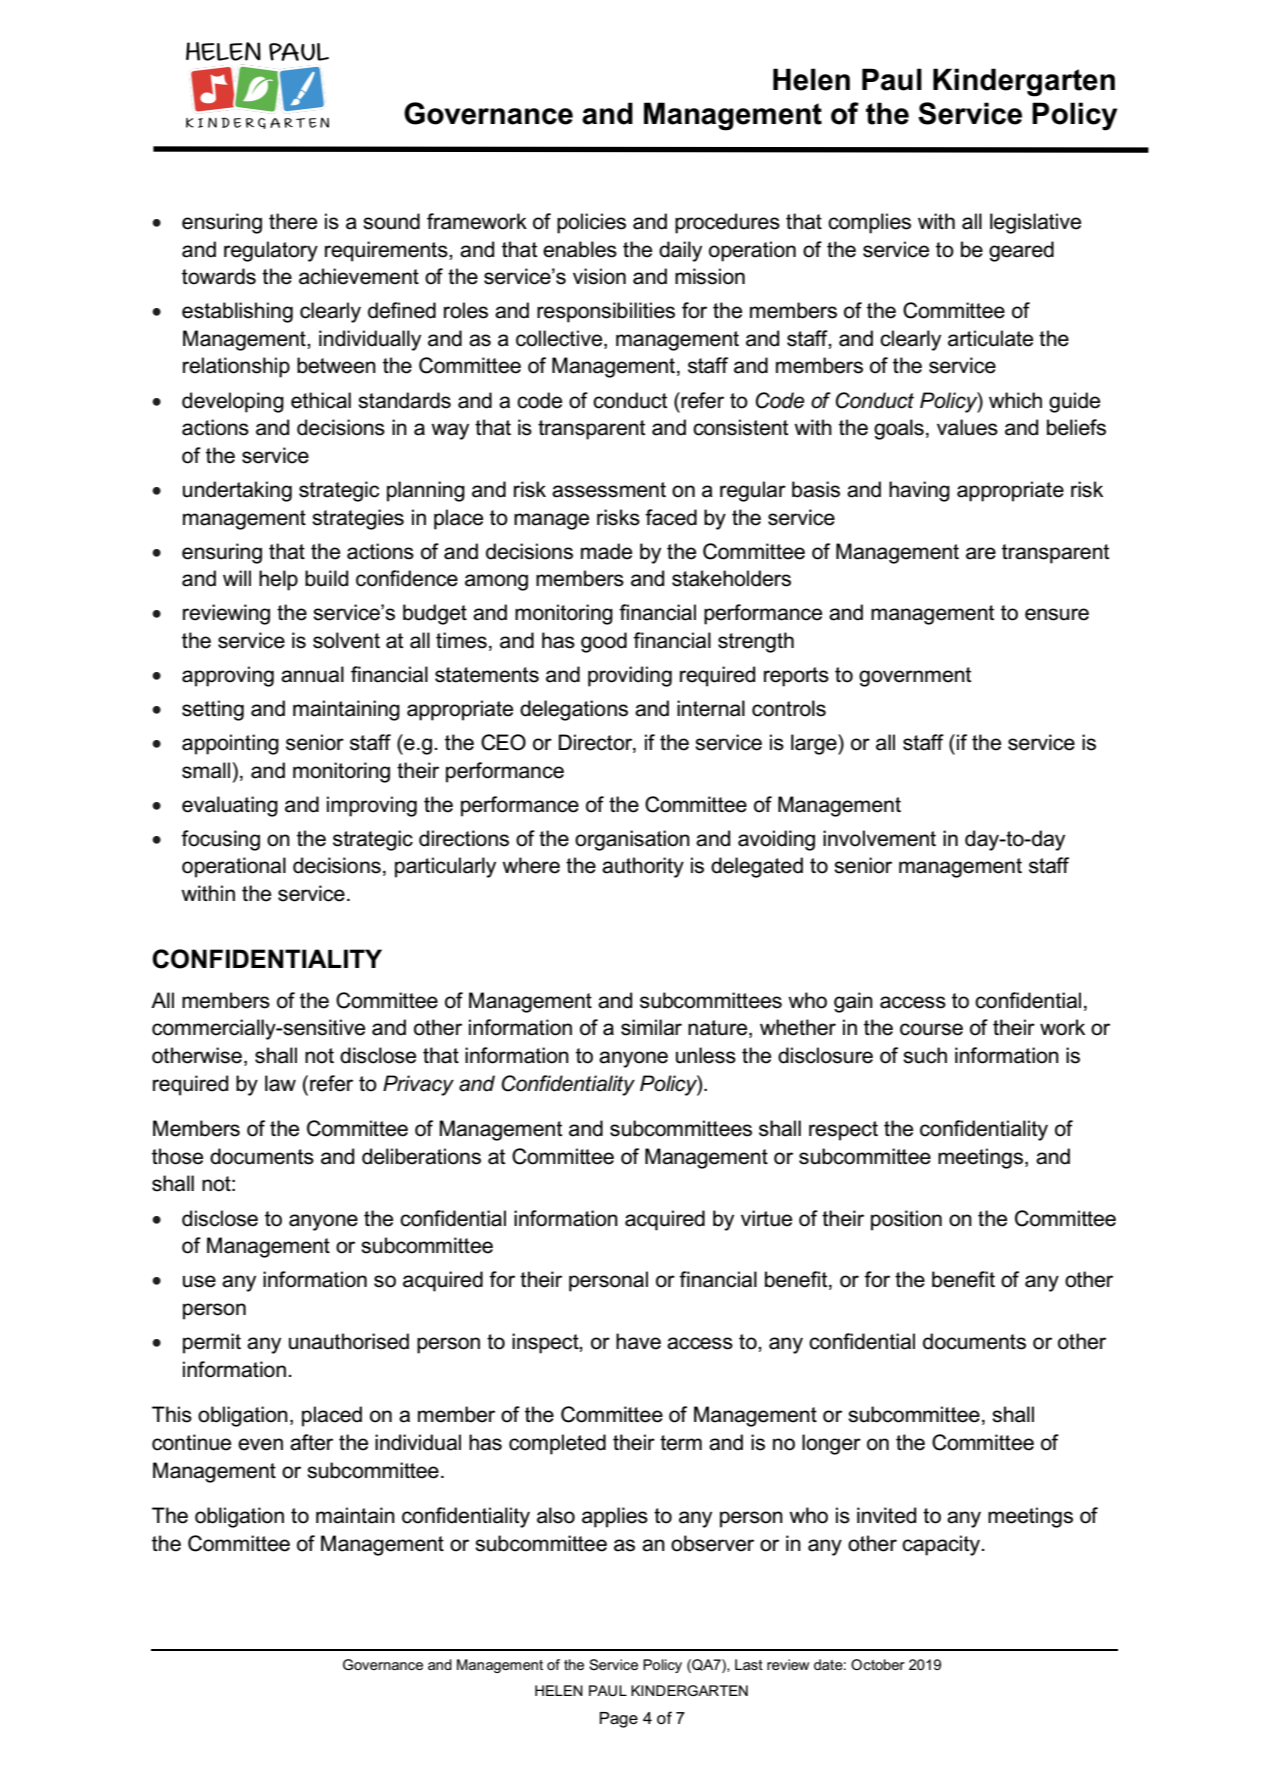 The height and width of the screenshot is (1791, 1267). Describe the element at coordinates (651, 1027) in the screenshot. I see `similar` at that location.
